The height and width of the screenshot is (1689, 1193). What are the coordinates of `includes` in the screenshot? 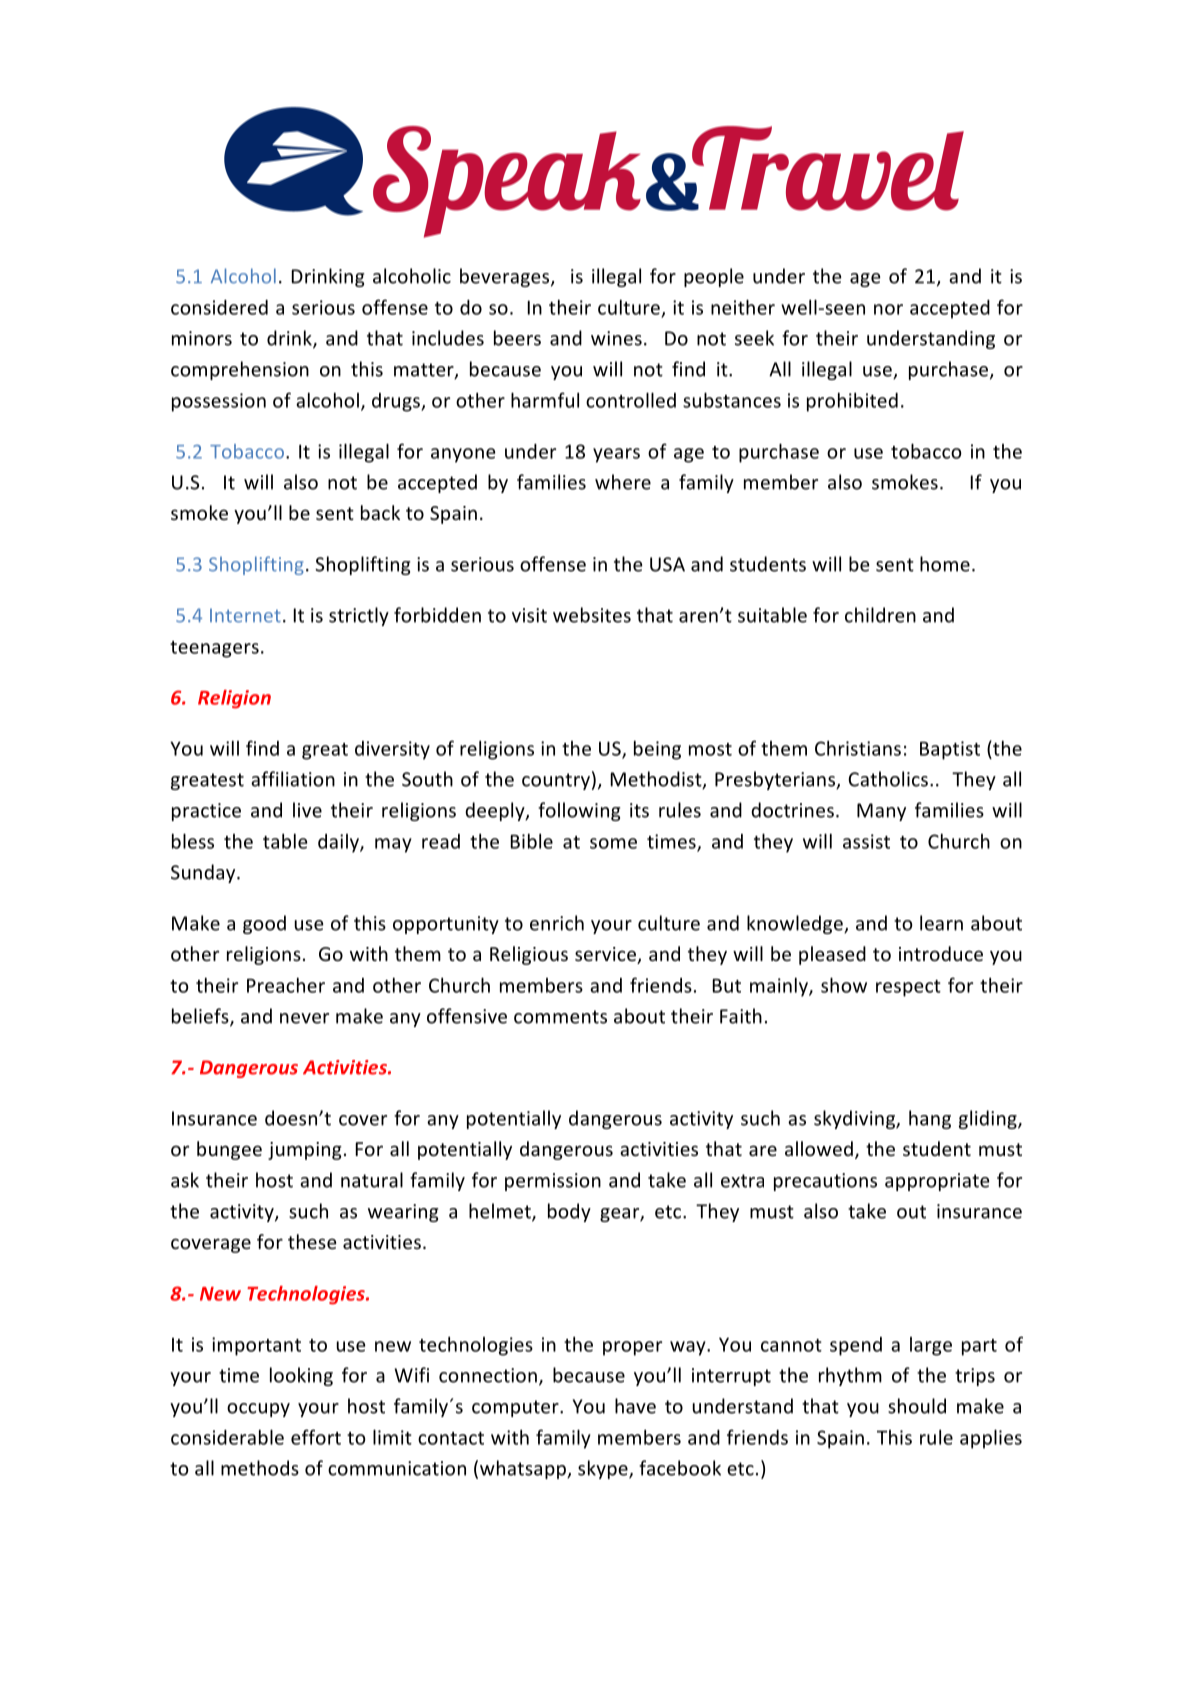 It's located at (448, 338).
